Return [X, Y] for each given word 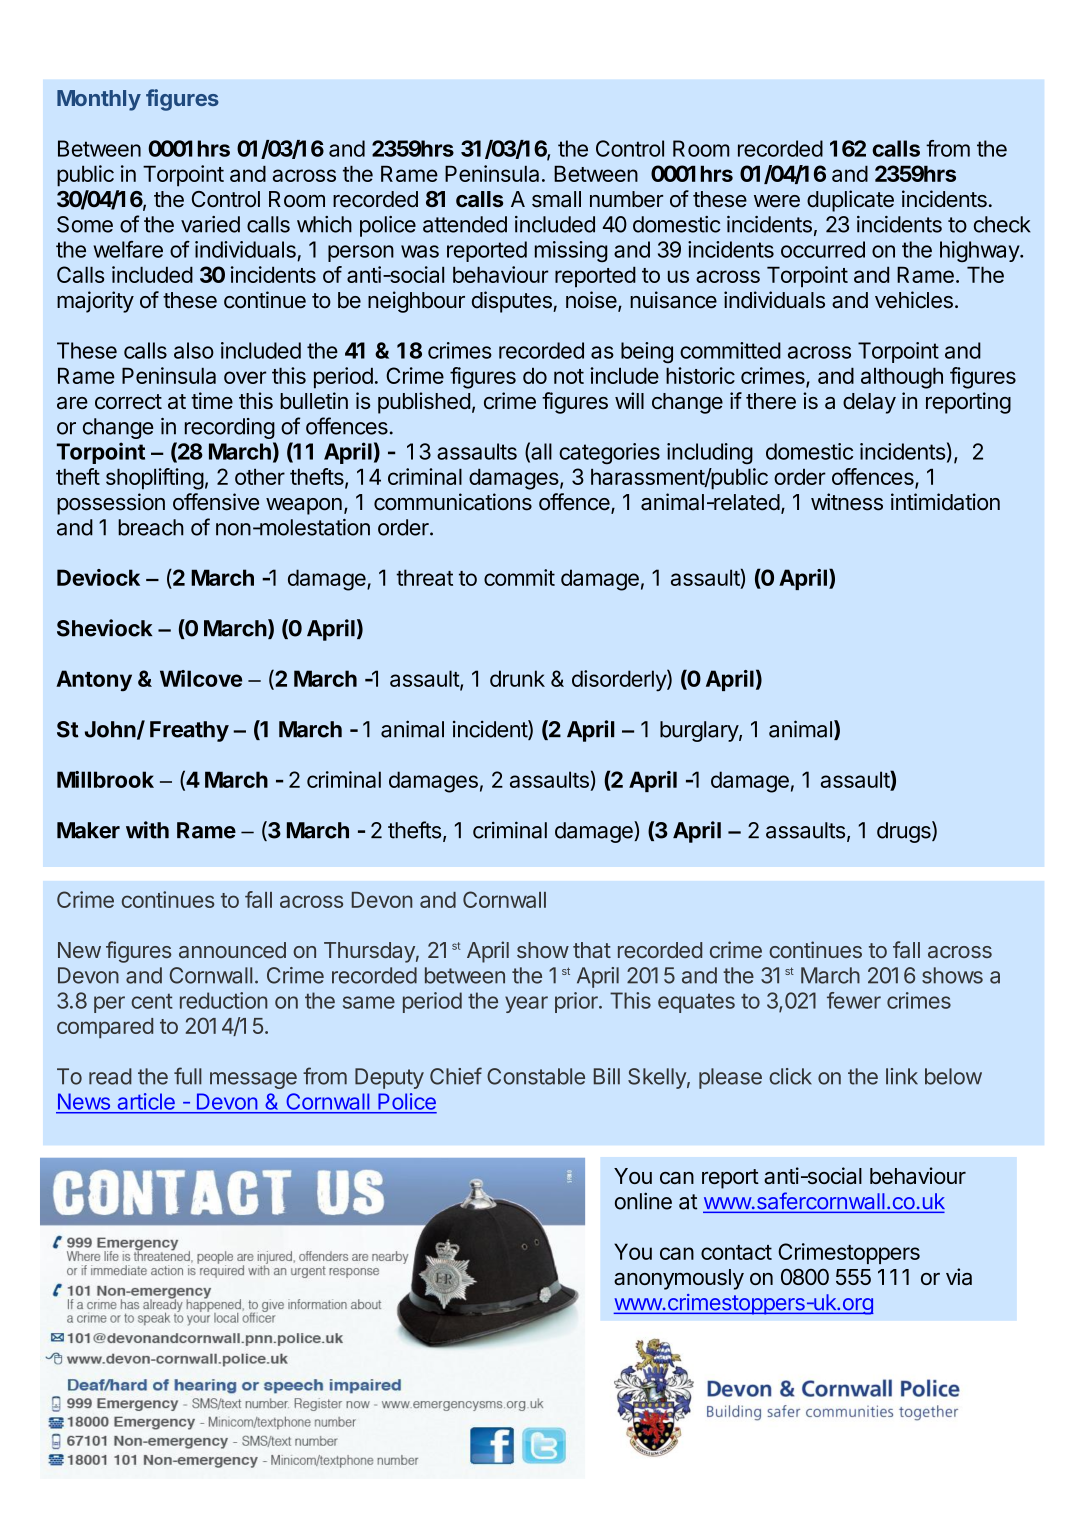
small [556, 199]
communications [453, 502]
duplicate [850, 201]
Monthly [99, 100]
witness [847, 502]
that [592, 950]
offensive [216, 502]
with [147, 830]
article [146, 1101]
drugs [905, 832]
